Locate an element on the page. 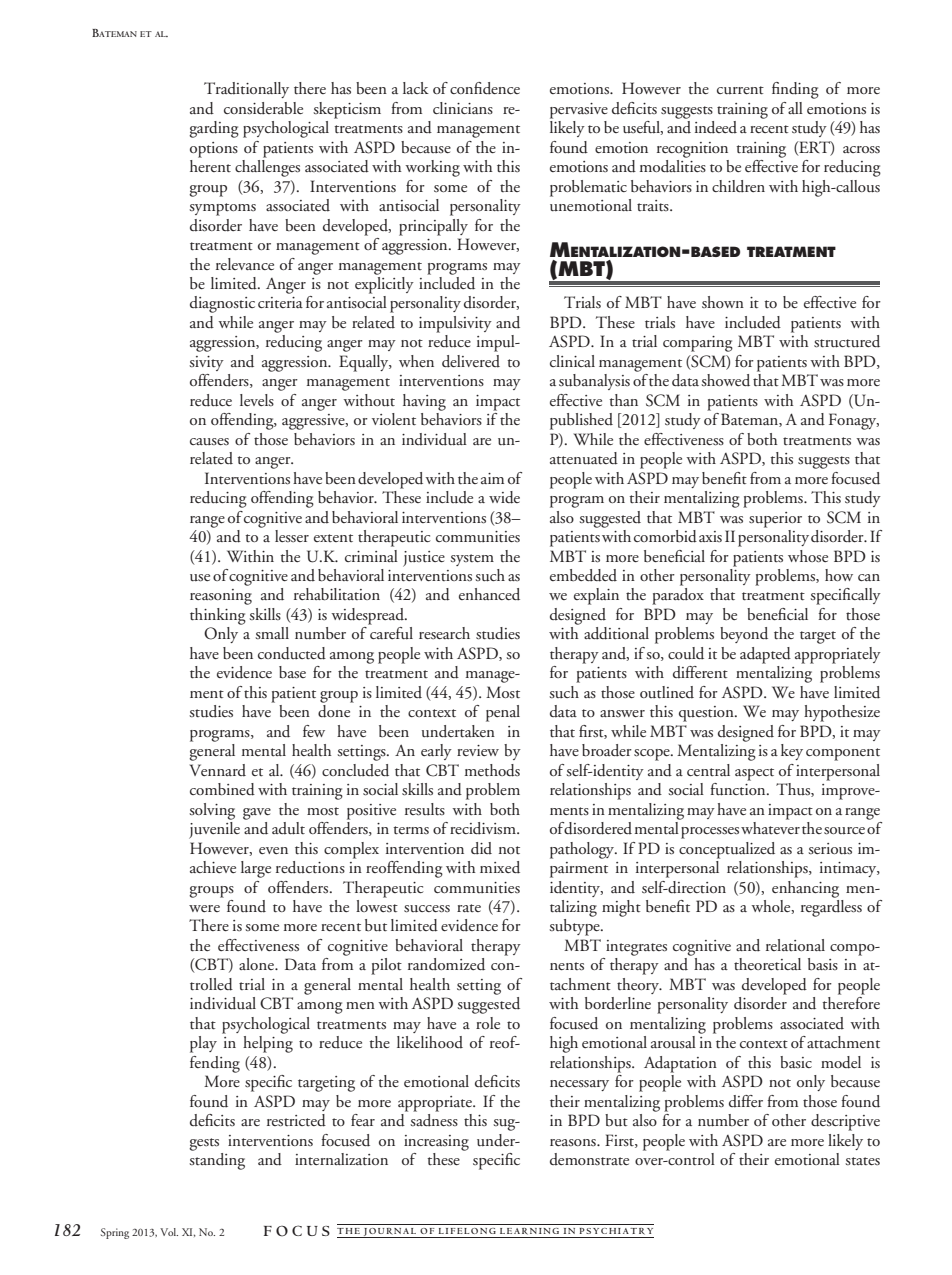 The height and width of the page is (1275, 952). options is located at coordinates (214, 150).
